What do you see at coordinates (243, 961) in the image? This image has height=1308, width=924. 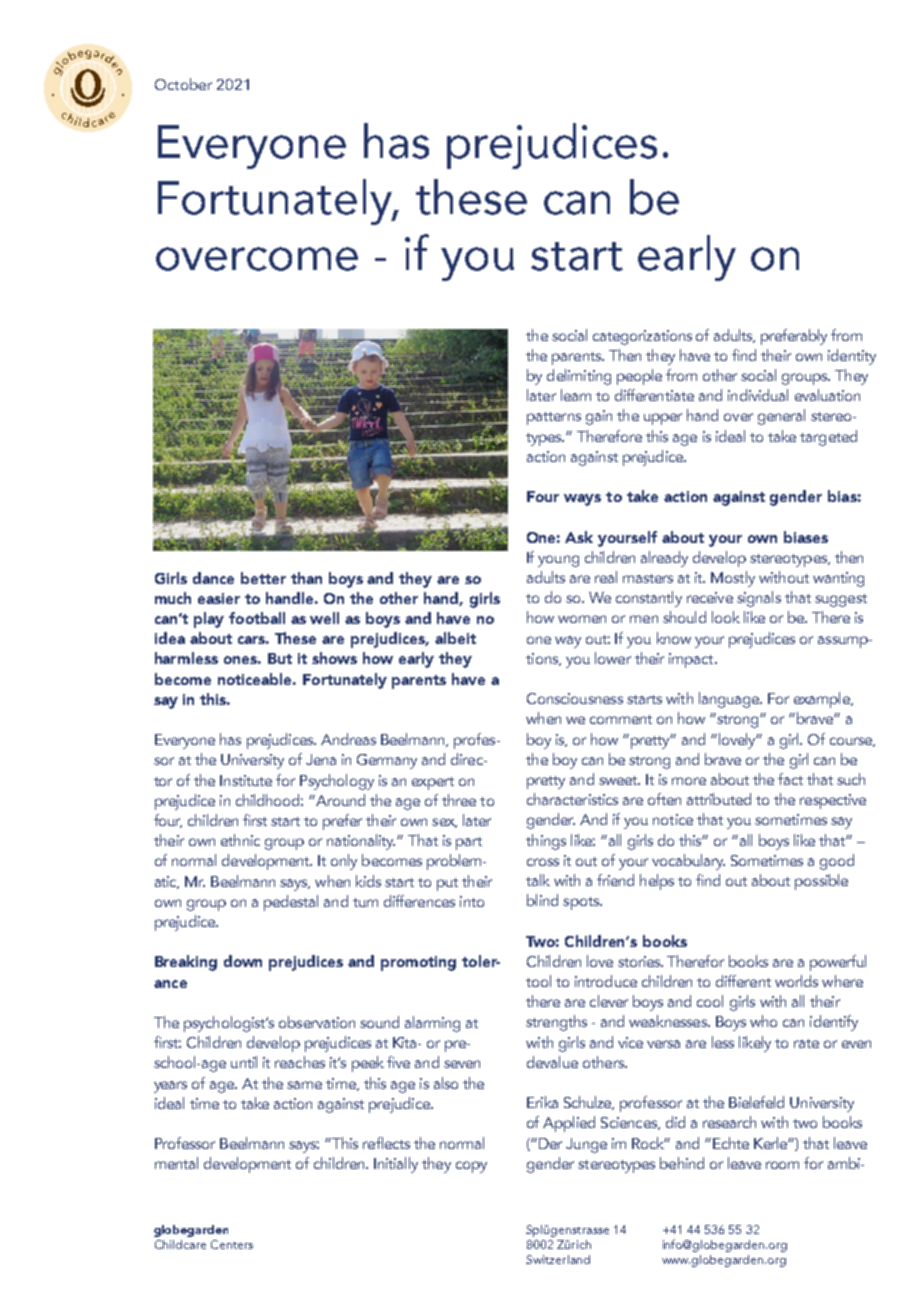 I see `down` at bounding box center [243, 961].
